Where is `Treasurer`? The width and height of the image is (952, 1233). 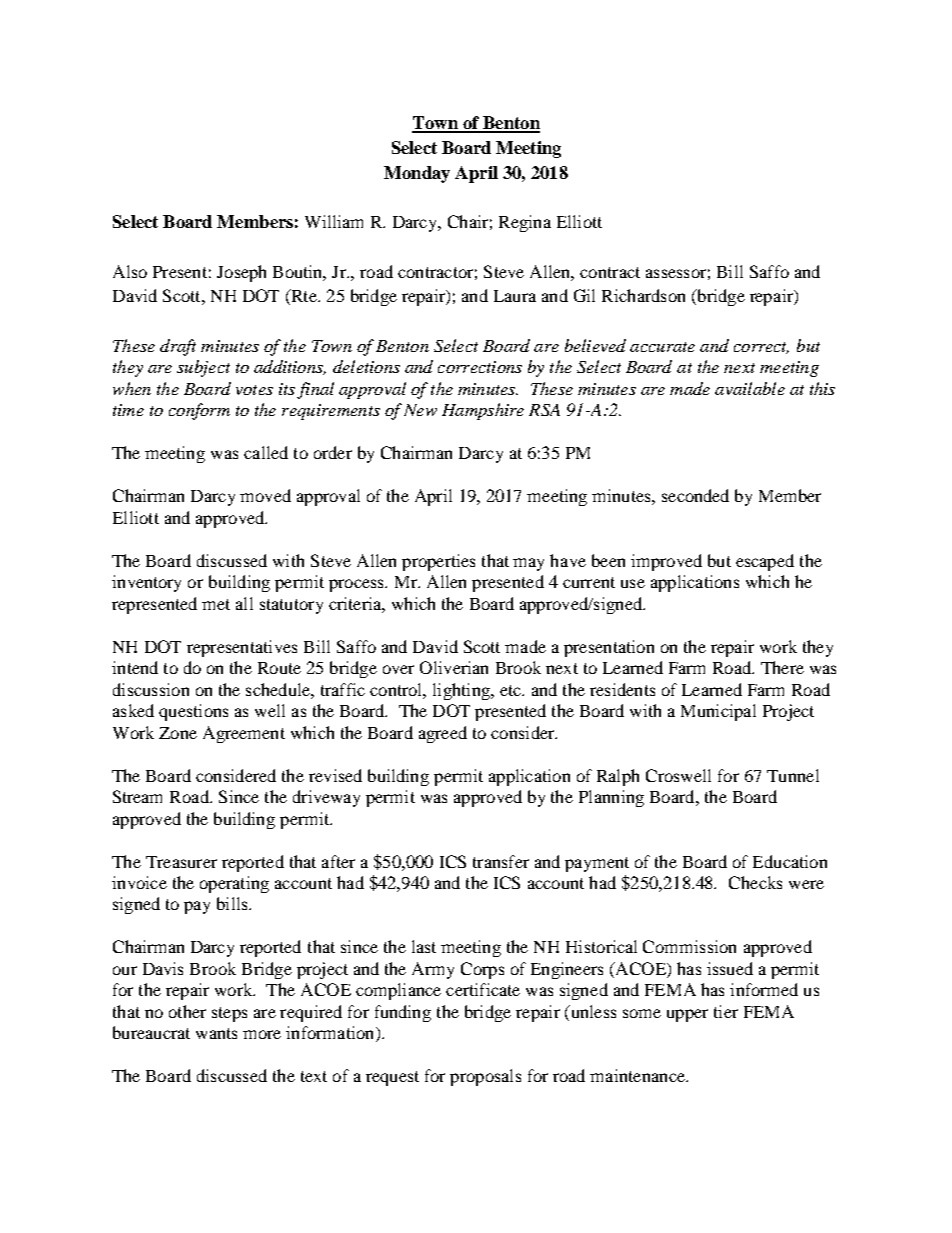 Treasurer is located at coordinates (181, 862).
